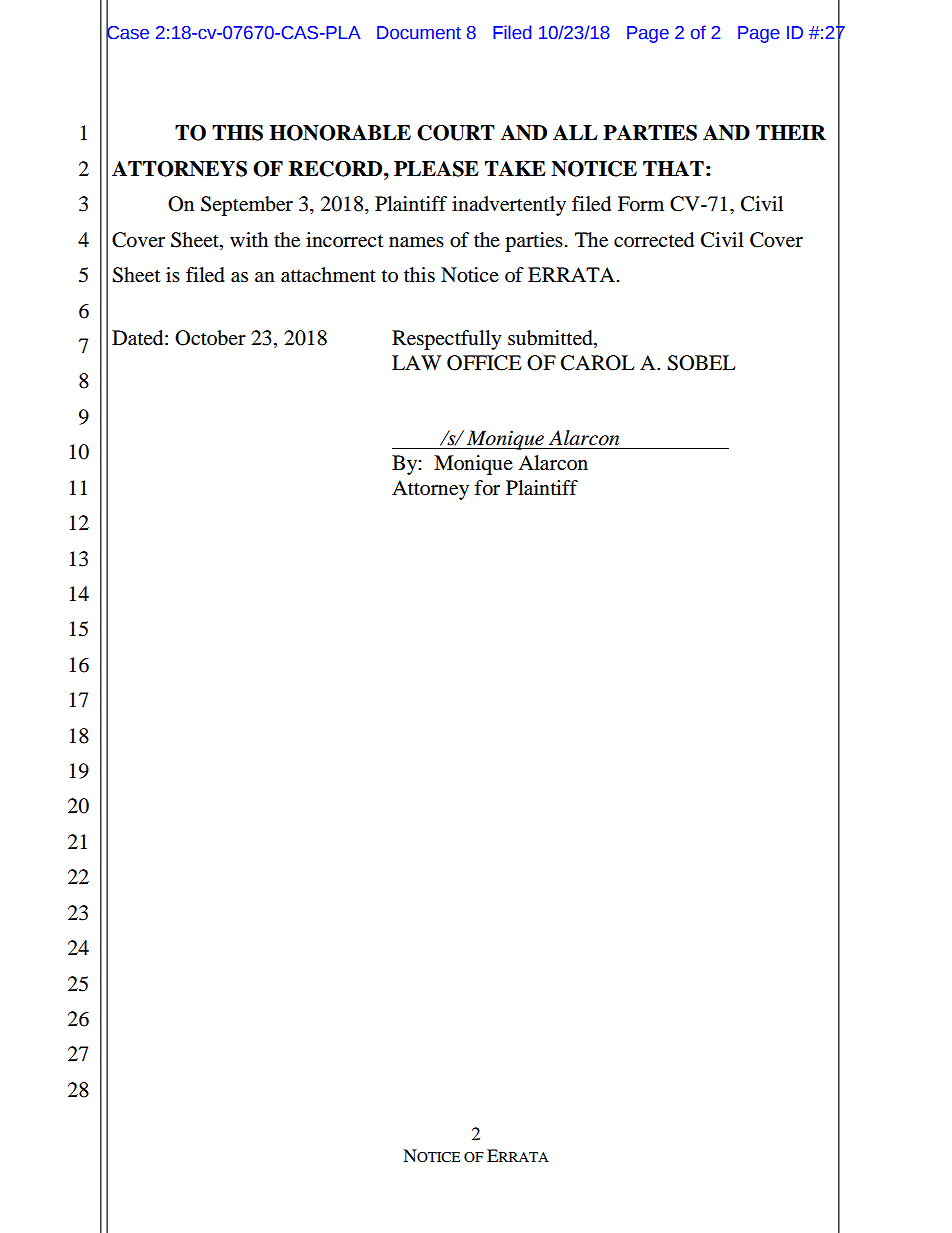 The height and width of the image is (1233, 952). I want to click on October, so click(210, 338).
